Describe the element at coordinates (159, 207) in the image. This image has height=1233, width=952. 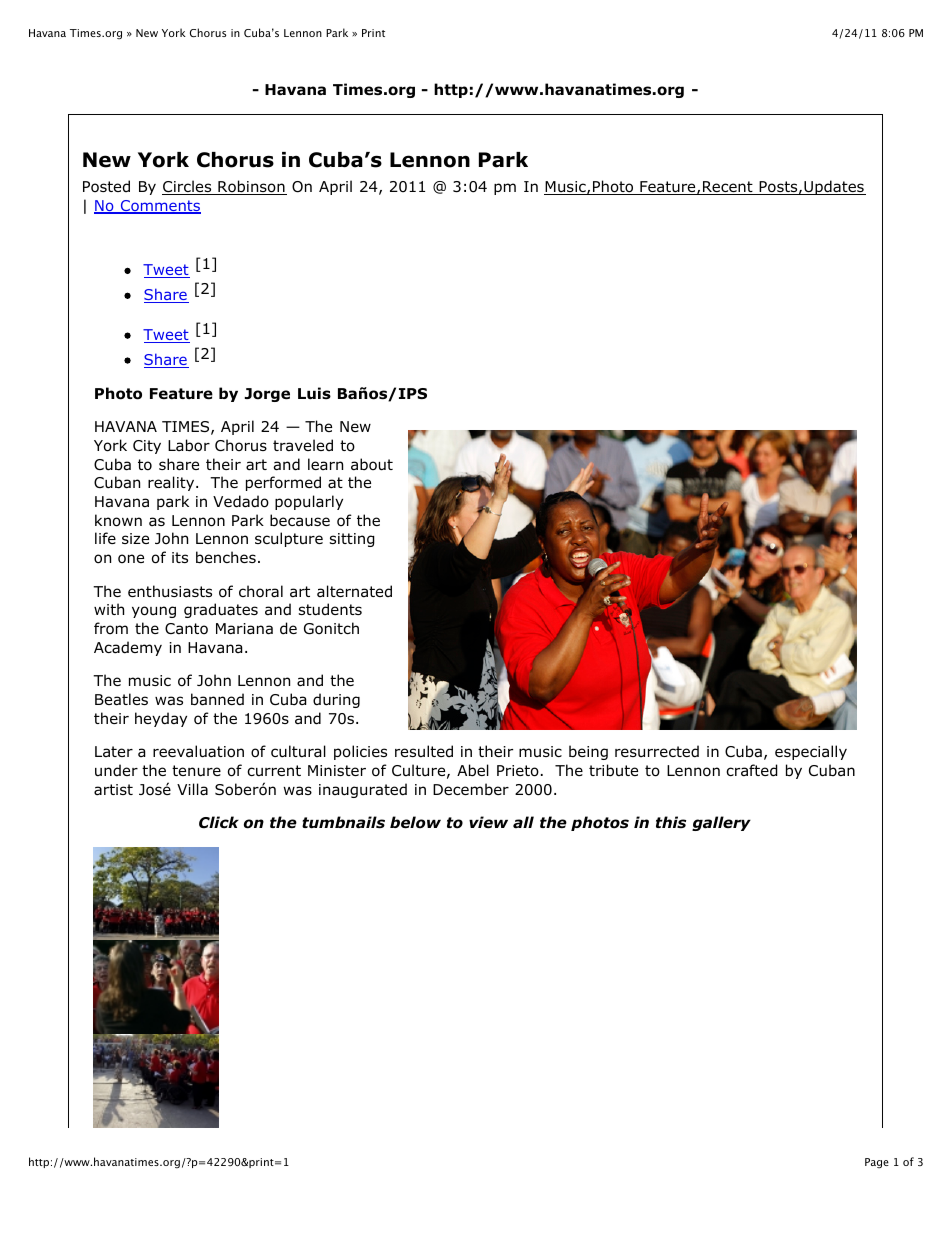
I see `Comments` at that location.
